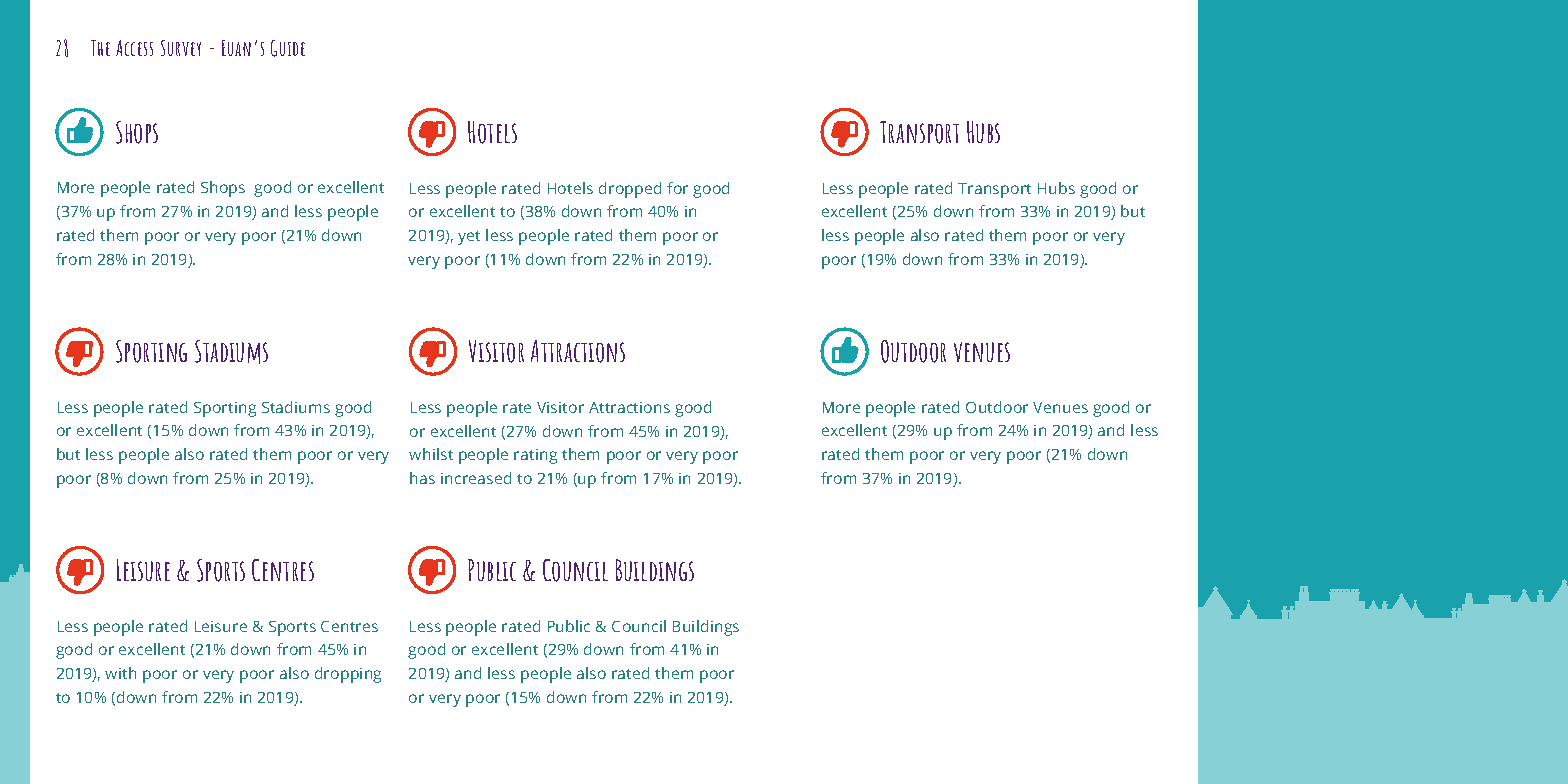 The height and width of the image is (784, 1568). Describe the element at coordinates (181, 48) in the image. I see `Survey` at that location.
